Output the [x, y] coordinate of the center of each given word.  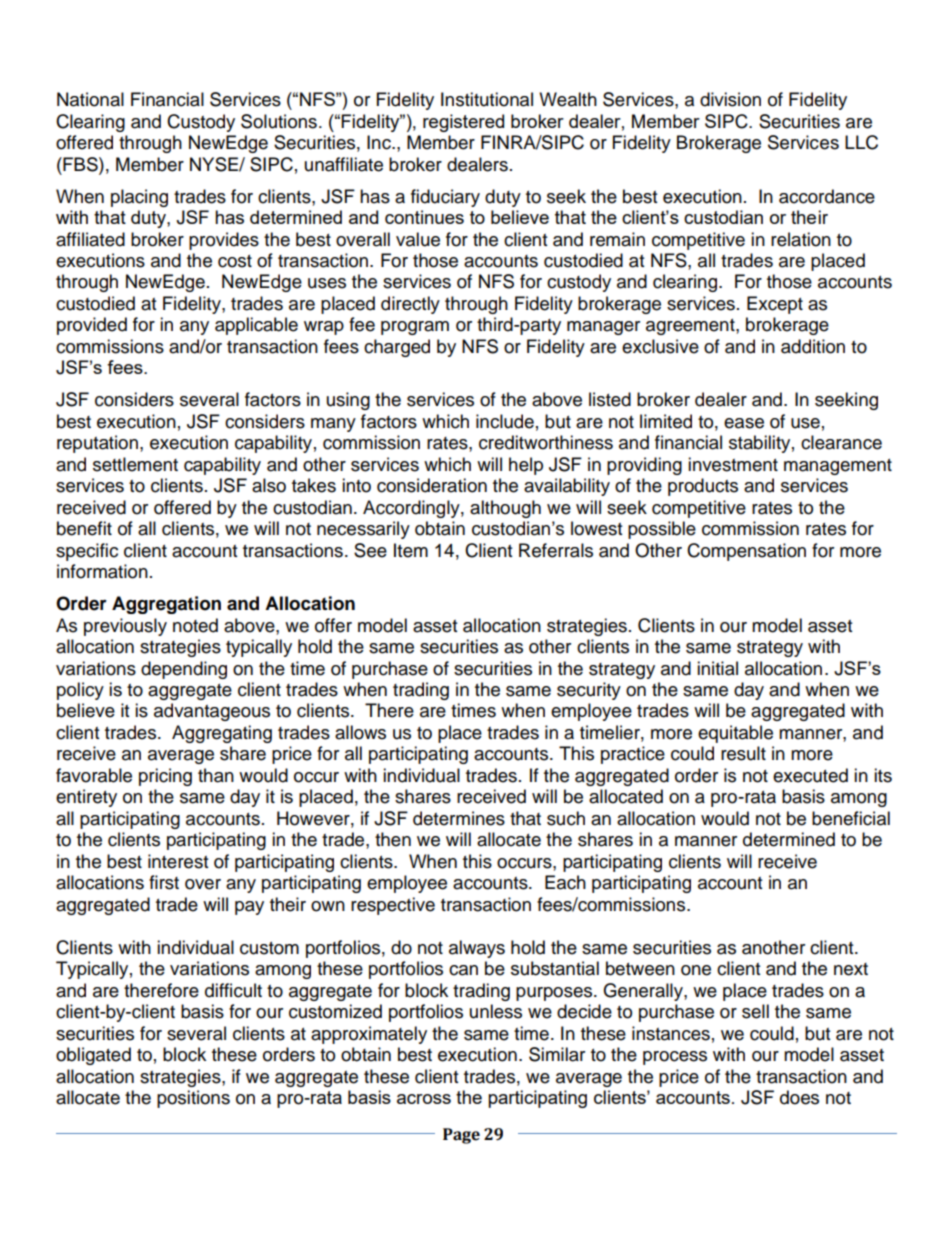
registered [463, 123]
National [90, 99]
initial [717, 668]
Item [411, 550]
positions [193, 1099]
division [730, 99]
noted [195, 625]
